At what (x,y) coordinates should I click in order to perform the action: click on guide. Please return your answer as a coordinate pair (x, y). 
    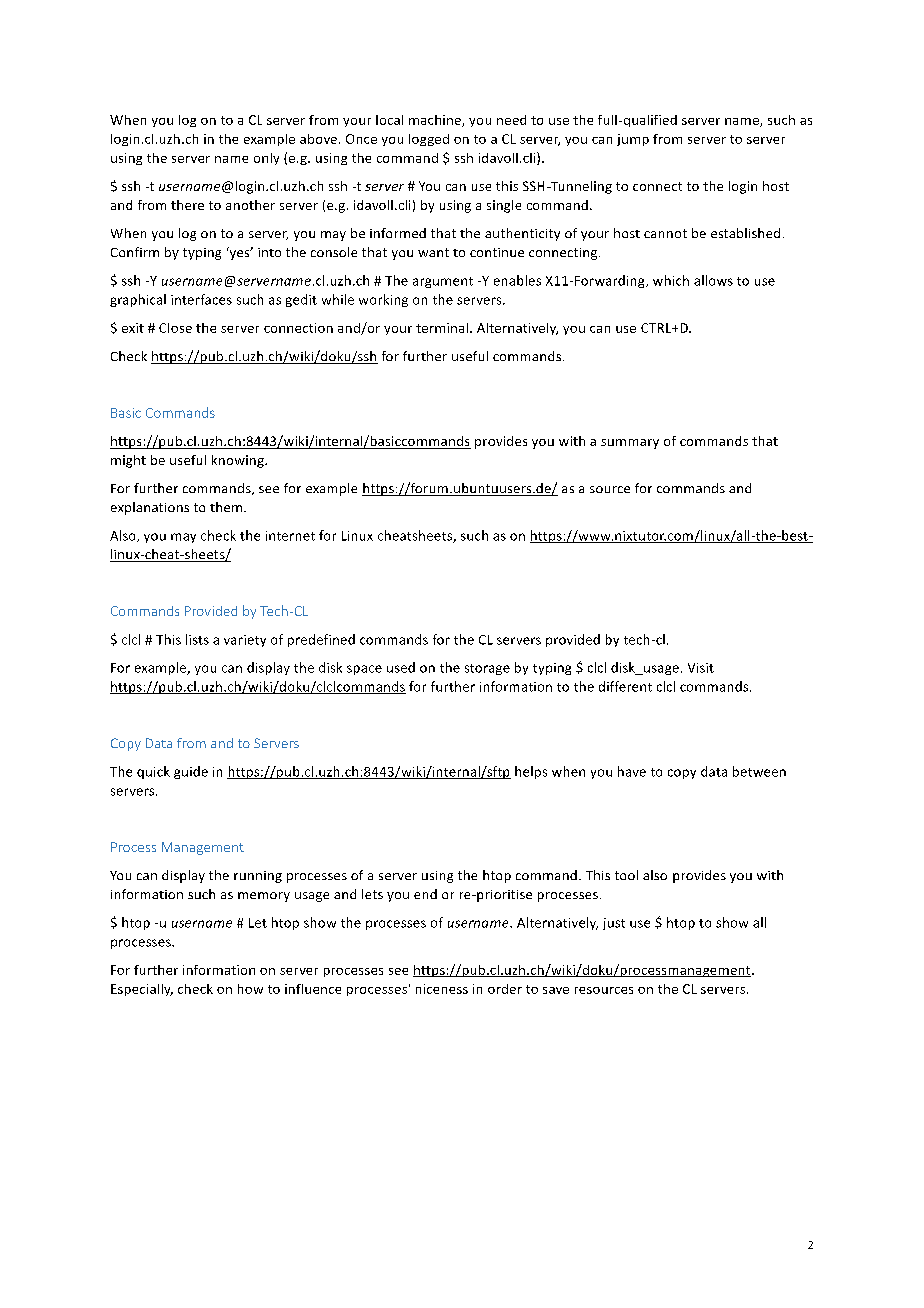
    Looking at the image, I should click on (191, 772).
